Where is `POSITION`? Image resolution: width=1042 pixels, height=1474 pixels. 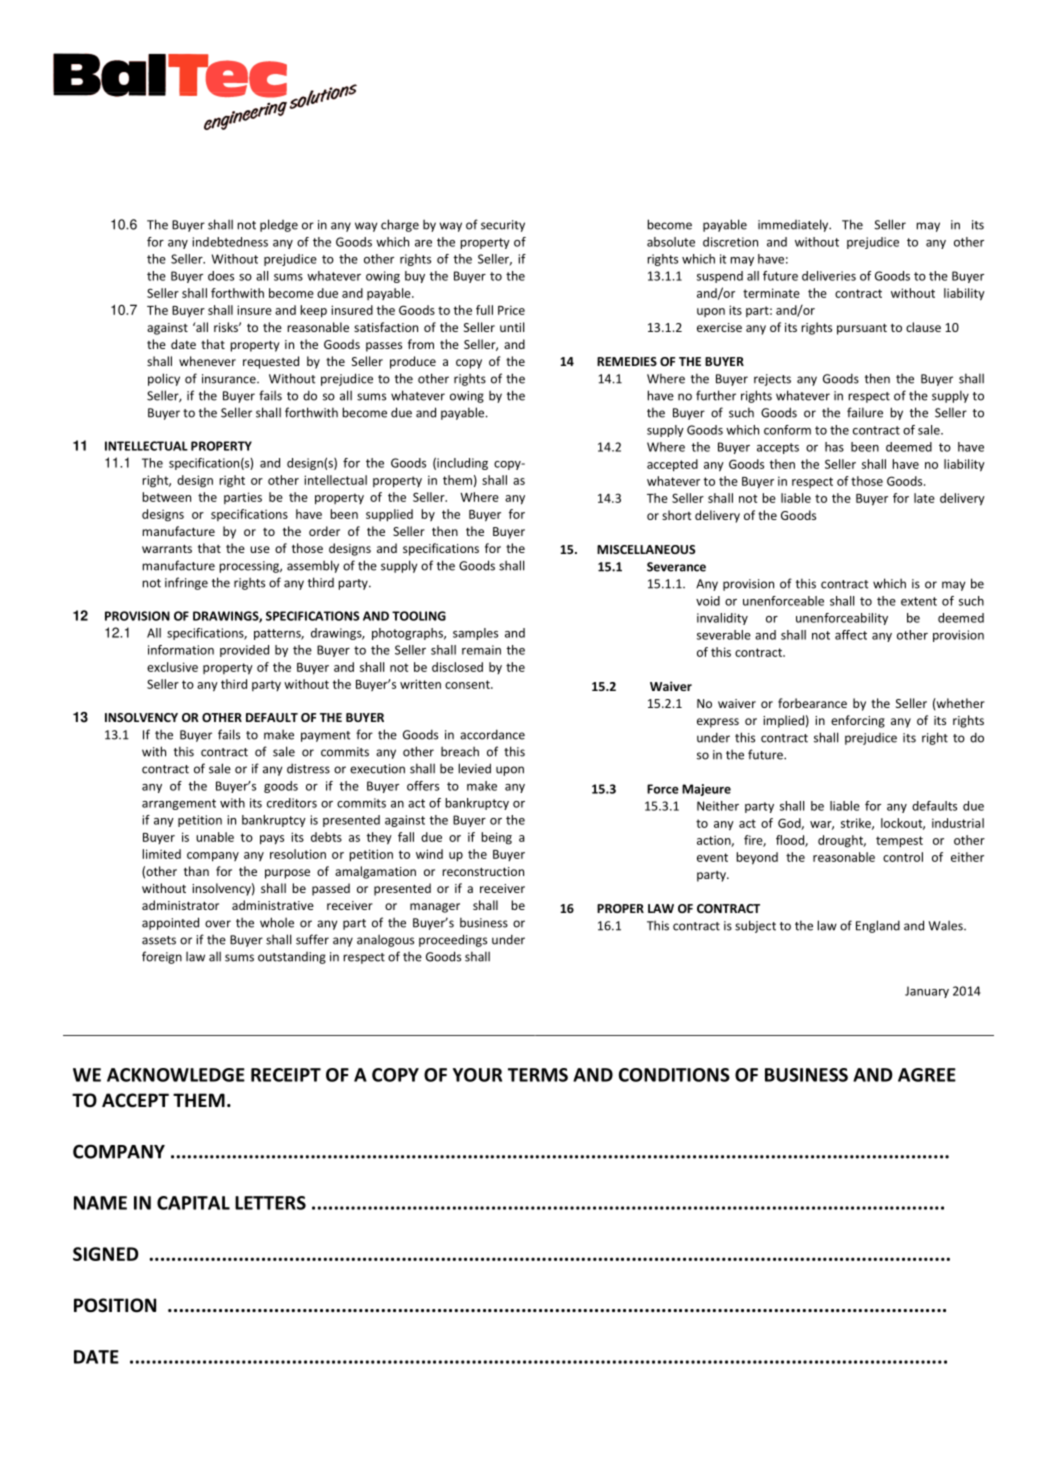
POSITION is located at coordinates (115, 1305).
